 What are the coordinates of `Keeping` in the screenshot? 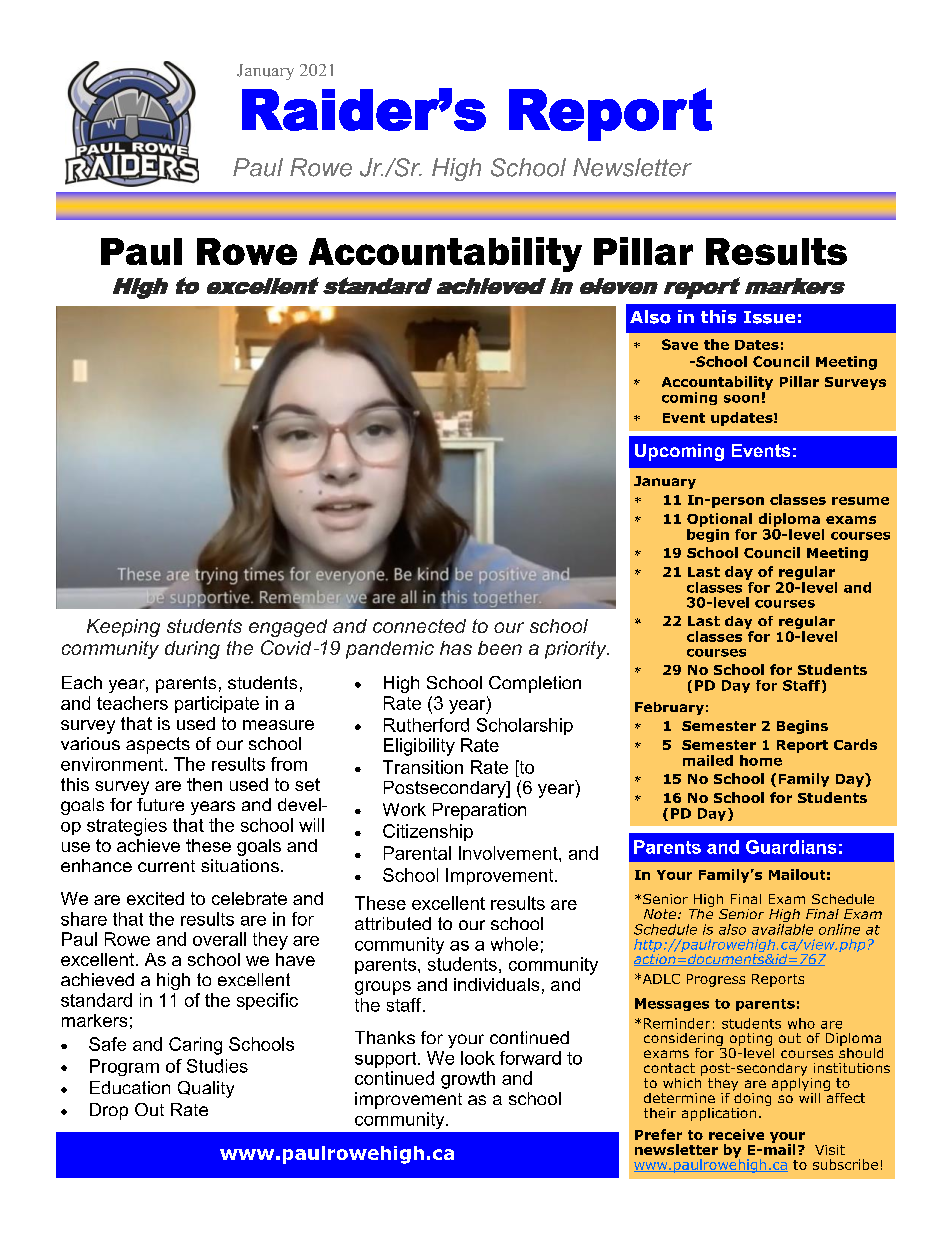 It's located at (123, 628).
